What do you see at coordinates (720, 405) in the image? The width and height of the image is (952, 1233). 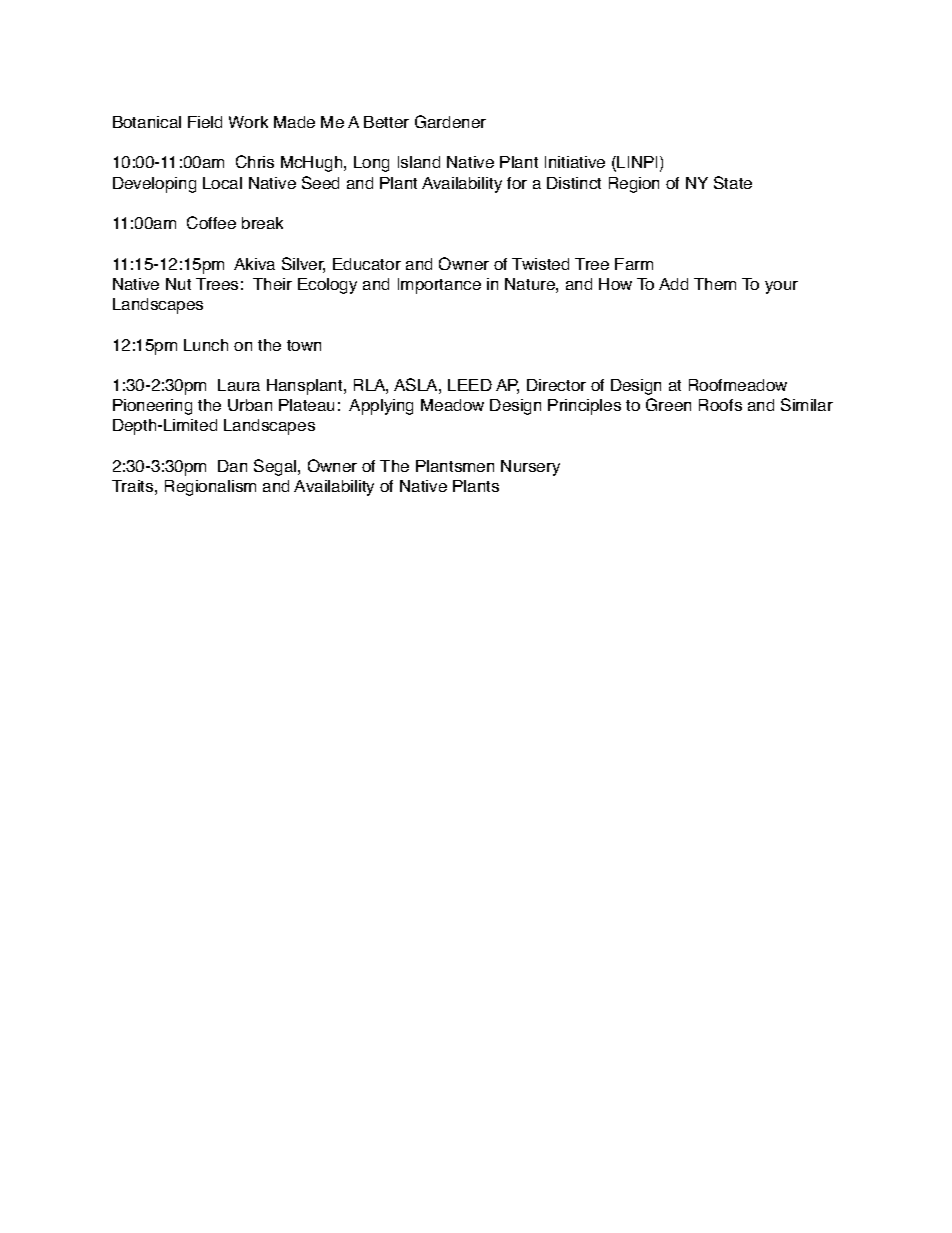 I see `Roofs` at bounding box center [720, 405].
